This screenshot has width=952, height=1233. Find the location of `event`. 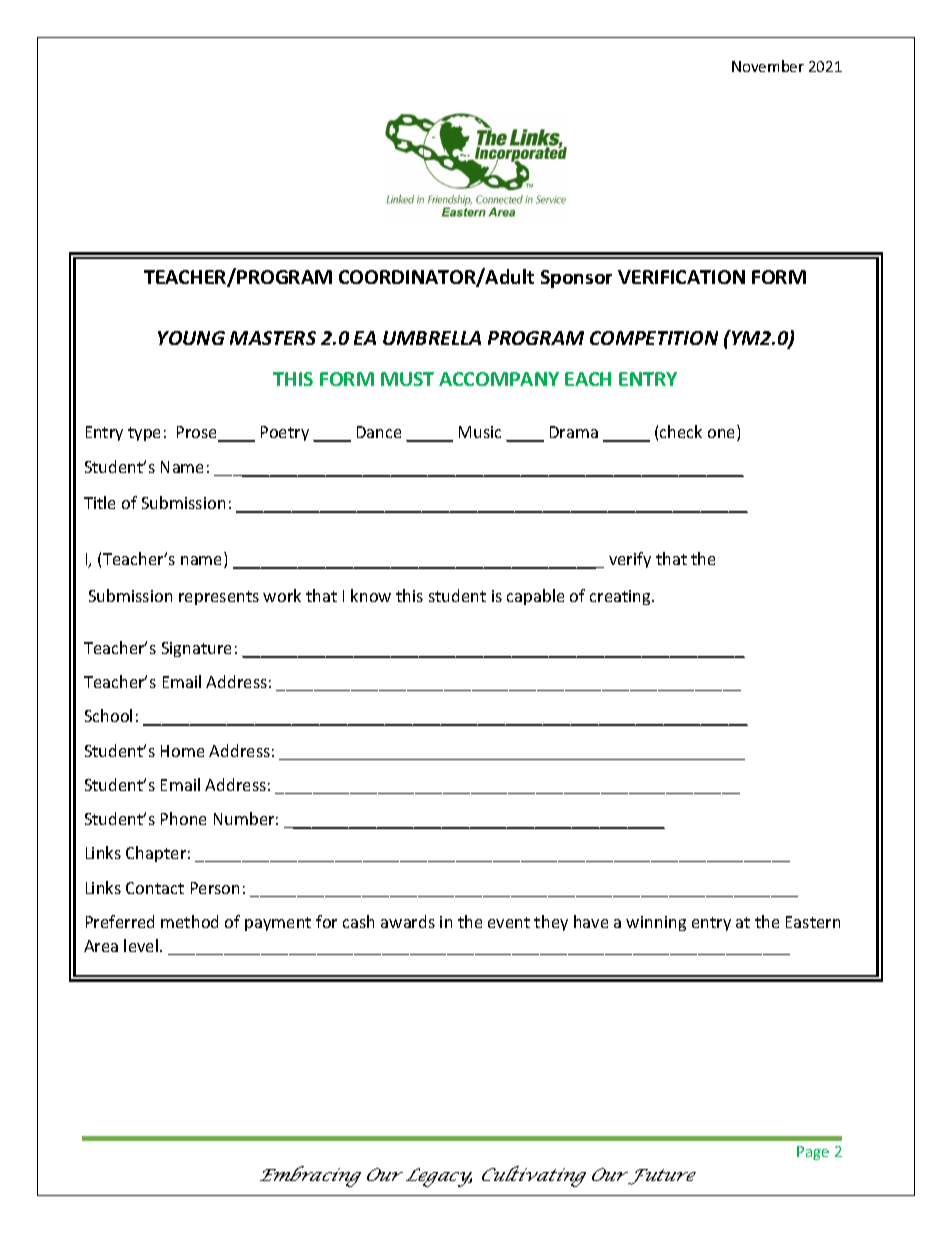

event is located at coordinates (509, 922).
